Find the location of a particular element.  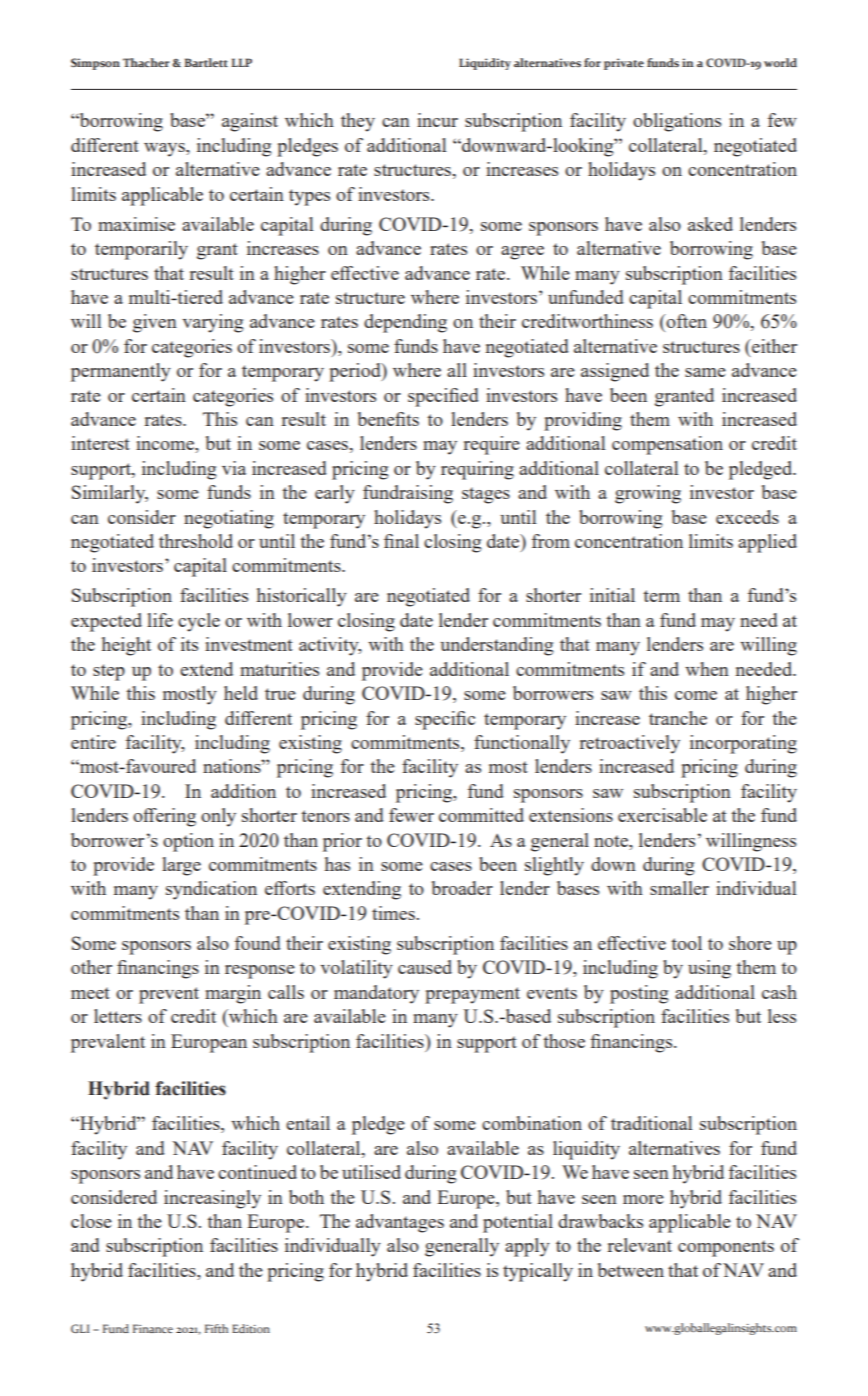

incur is located at coordinates (437, 120).
